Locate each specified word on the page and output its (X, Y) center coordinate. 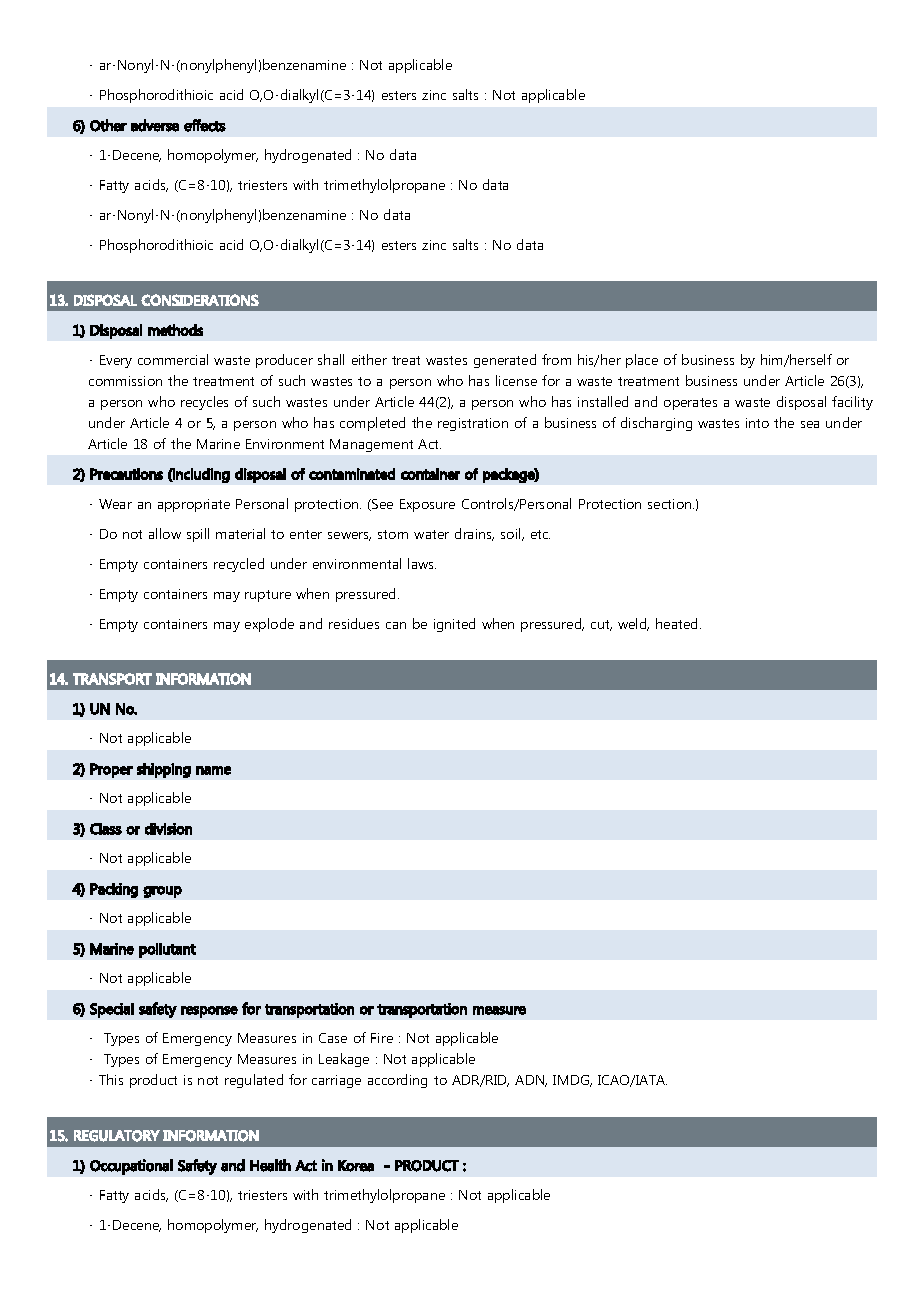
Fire (382, 1038)
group (162, 892)
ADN (531, 1081)
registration (473, 424)
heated (676, 623)
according (397, 1081)
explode (269, 625)
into (757, 423)
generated (505, 361)
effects (205, 125)
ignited (454, 625)
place (642, 361)
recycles (204, 403)
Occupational (131, 1167)
